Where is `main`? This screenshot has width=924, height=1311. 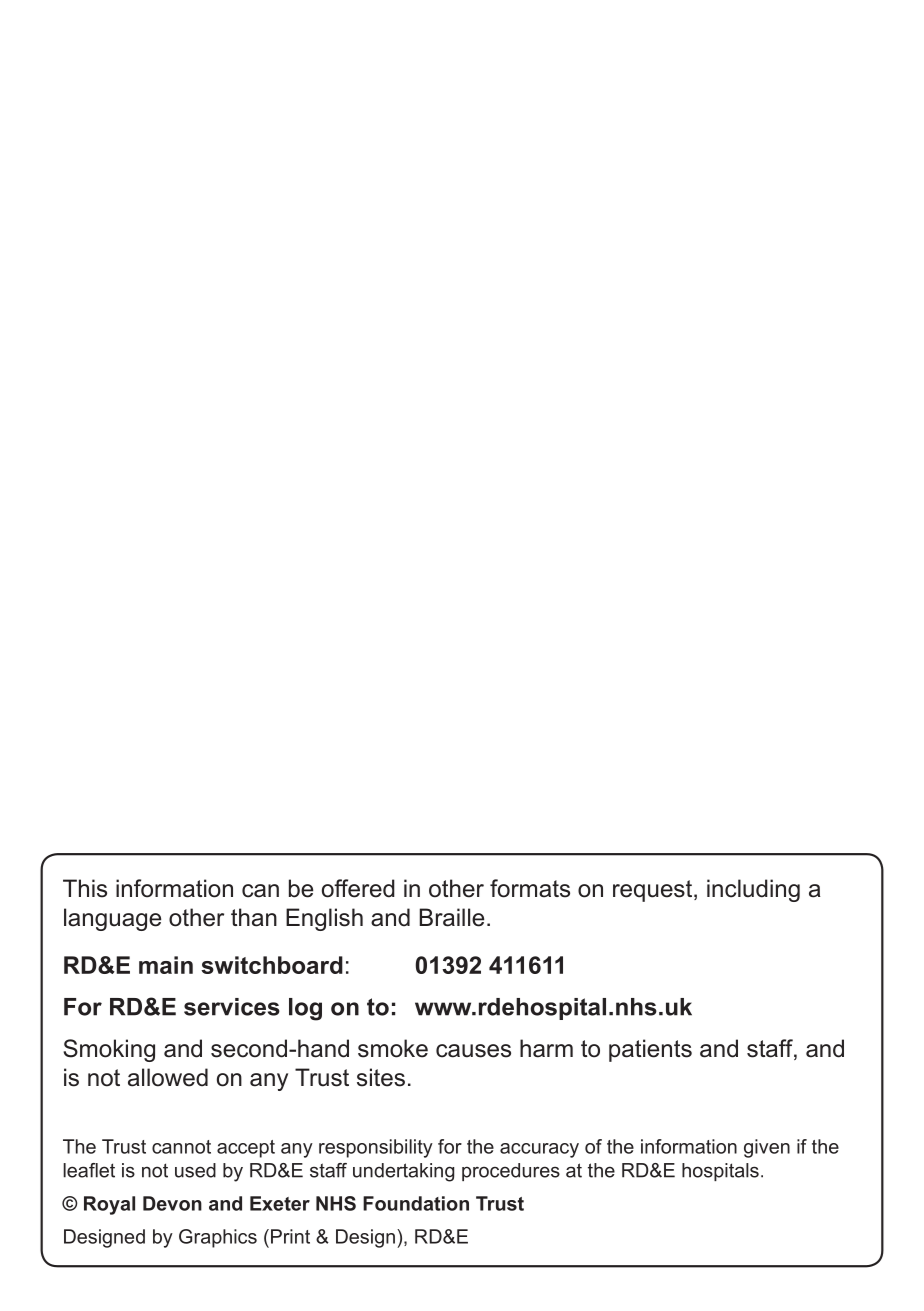 main is located at coordinates (166, 965).
